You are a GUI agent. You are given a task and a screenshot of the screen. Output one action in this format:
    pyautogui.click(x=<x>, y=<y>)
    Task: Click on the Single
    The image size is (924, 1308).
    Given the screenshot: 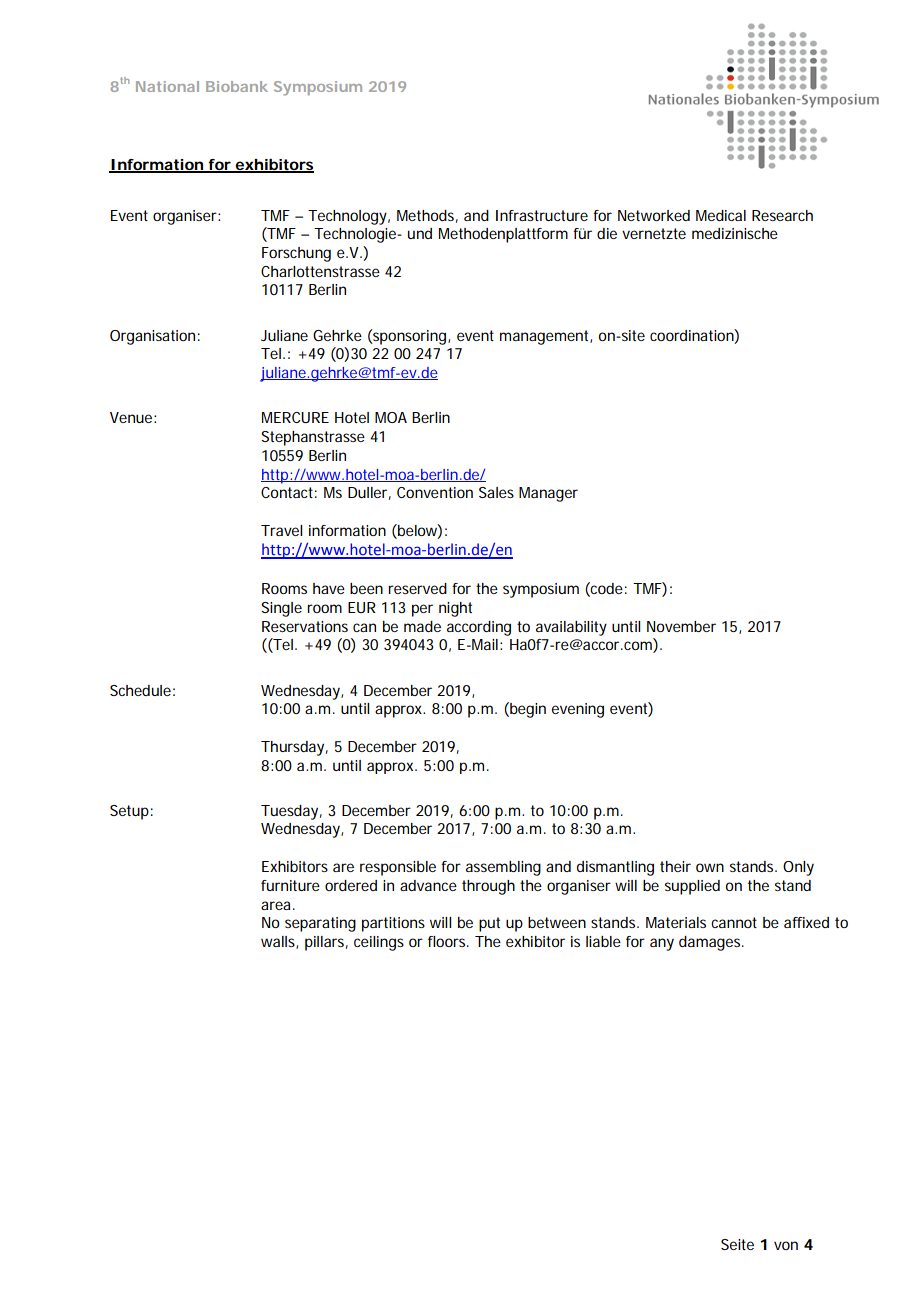 What is the action you would take?
    pyautogui.click(x=281, y=609)
